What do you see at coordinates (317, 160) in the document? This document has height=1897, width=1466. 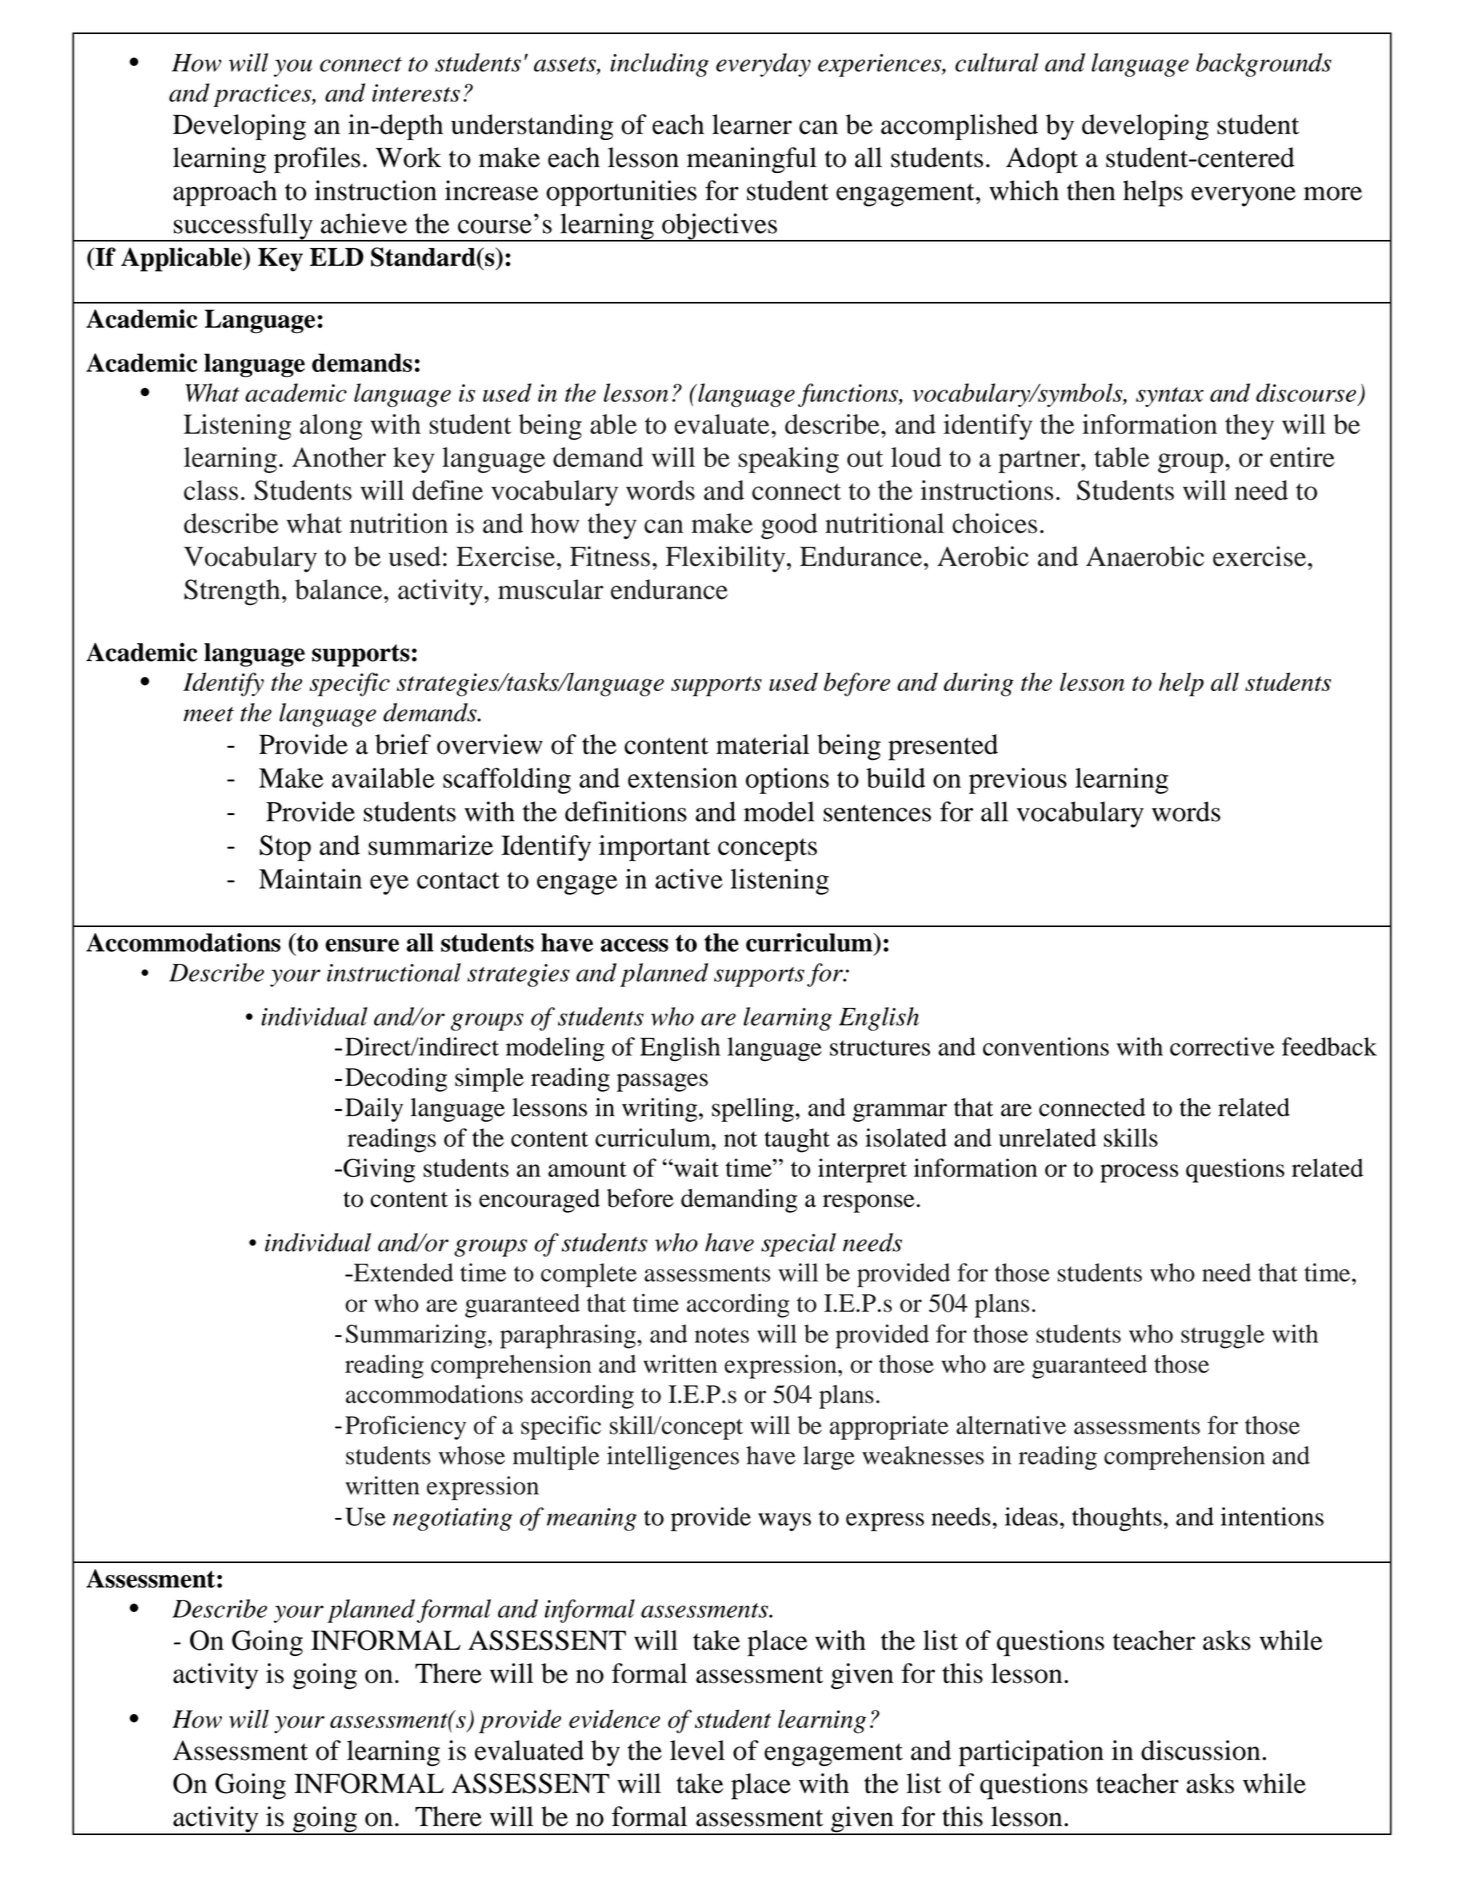 I see `profiles` at bounding box center [317, 160].
